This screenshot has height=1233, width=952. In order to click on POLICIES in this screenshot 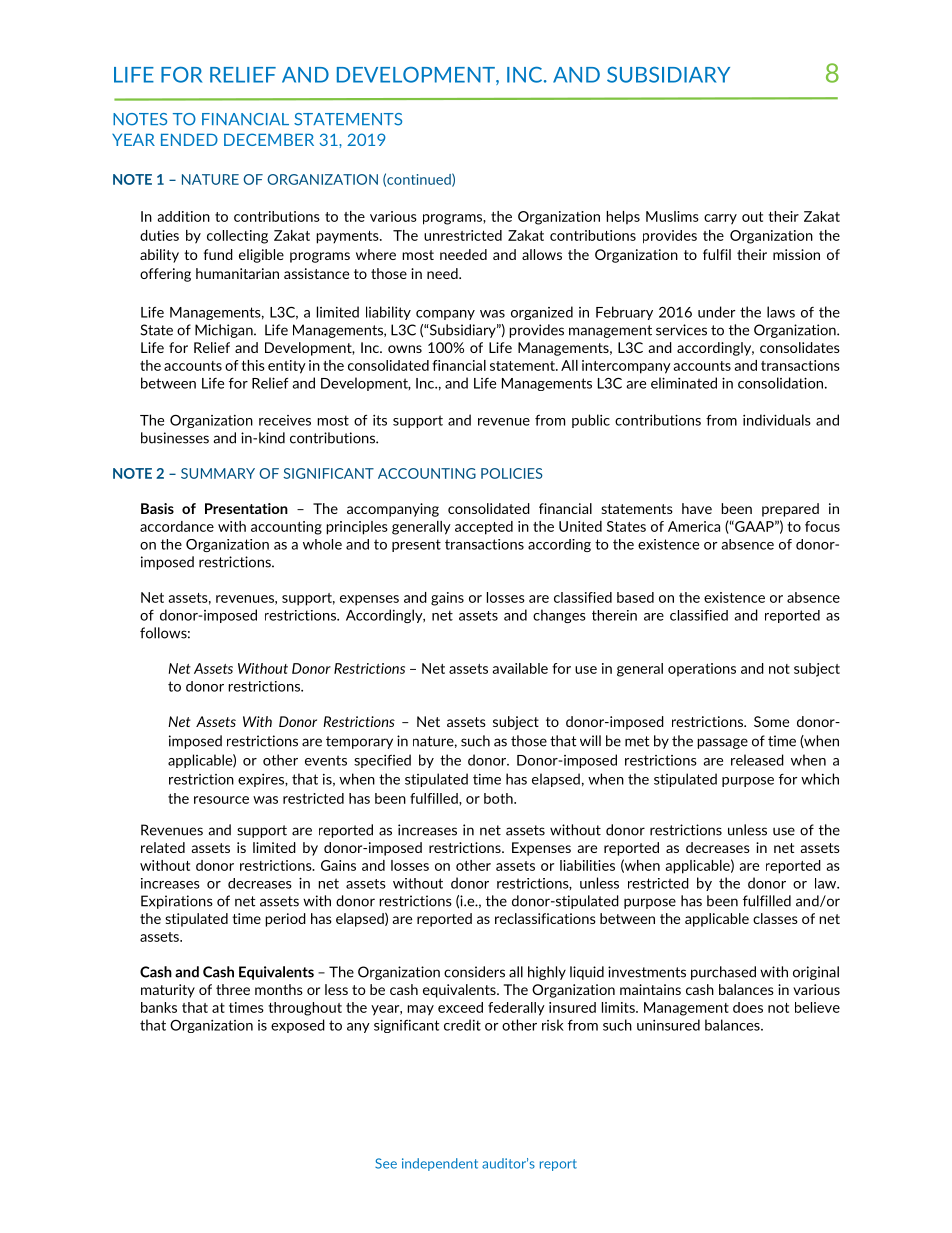, I will do `click(512, 473)`.
